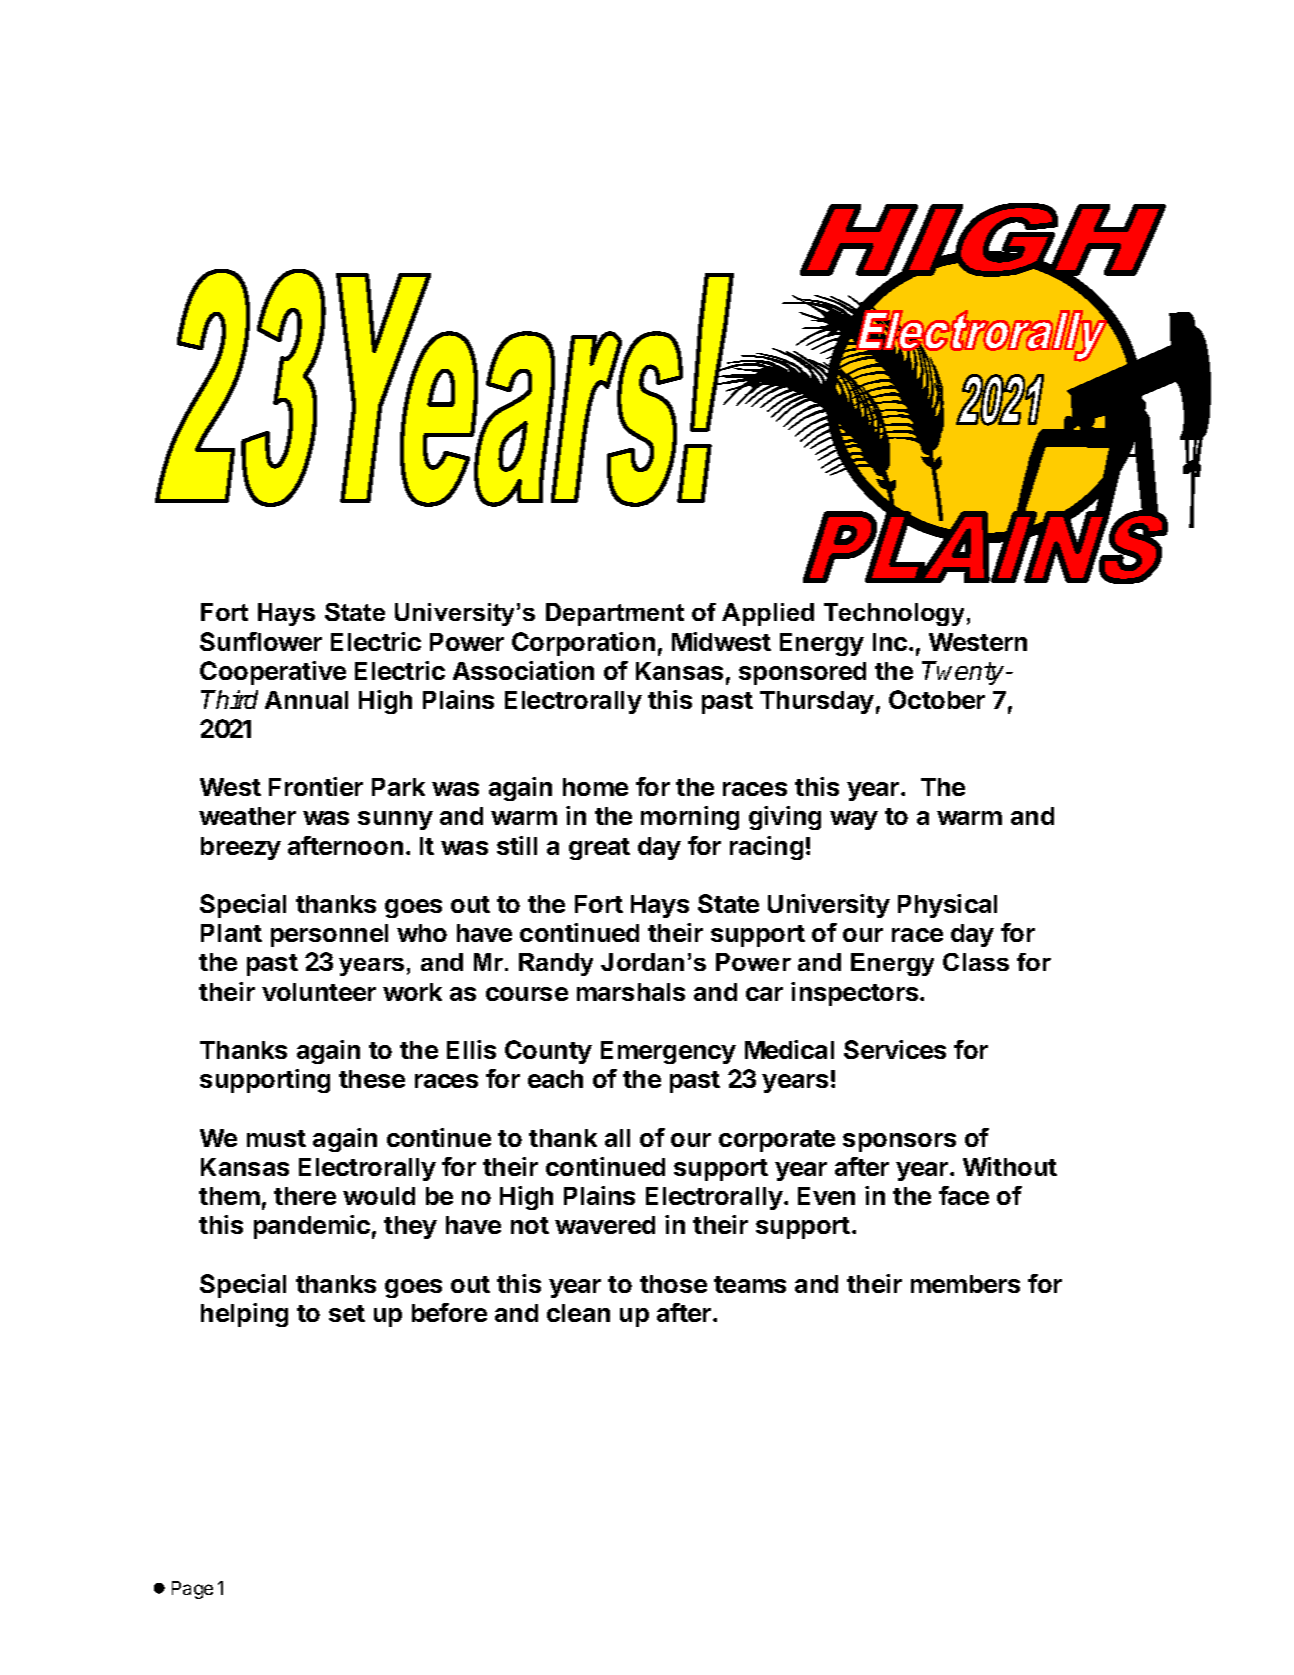 The width and height of the screenshot is (1294, 1675). I want to click on Cooperative, so click(273, 673).
